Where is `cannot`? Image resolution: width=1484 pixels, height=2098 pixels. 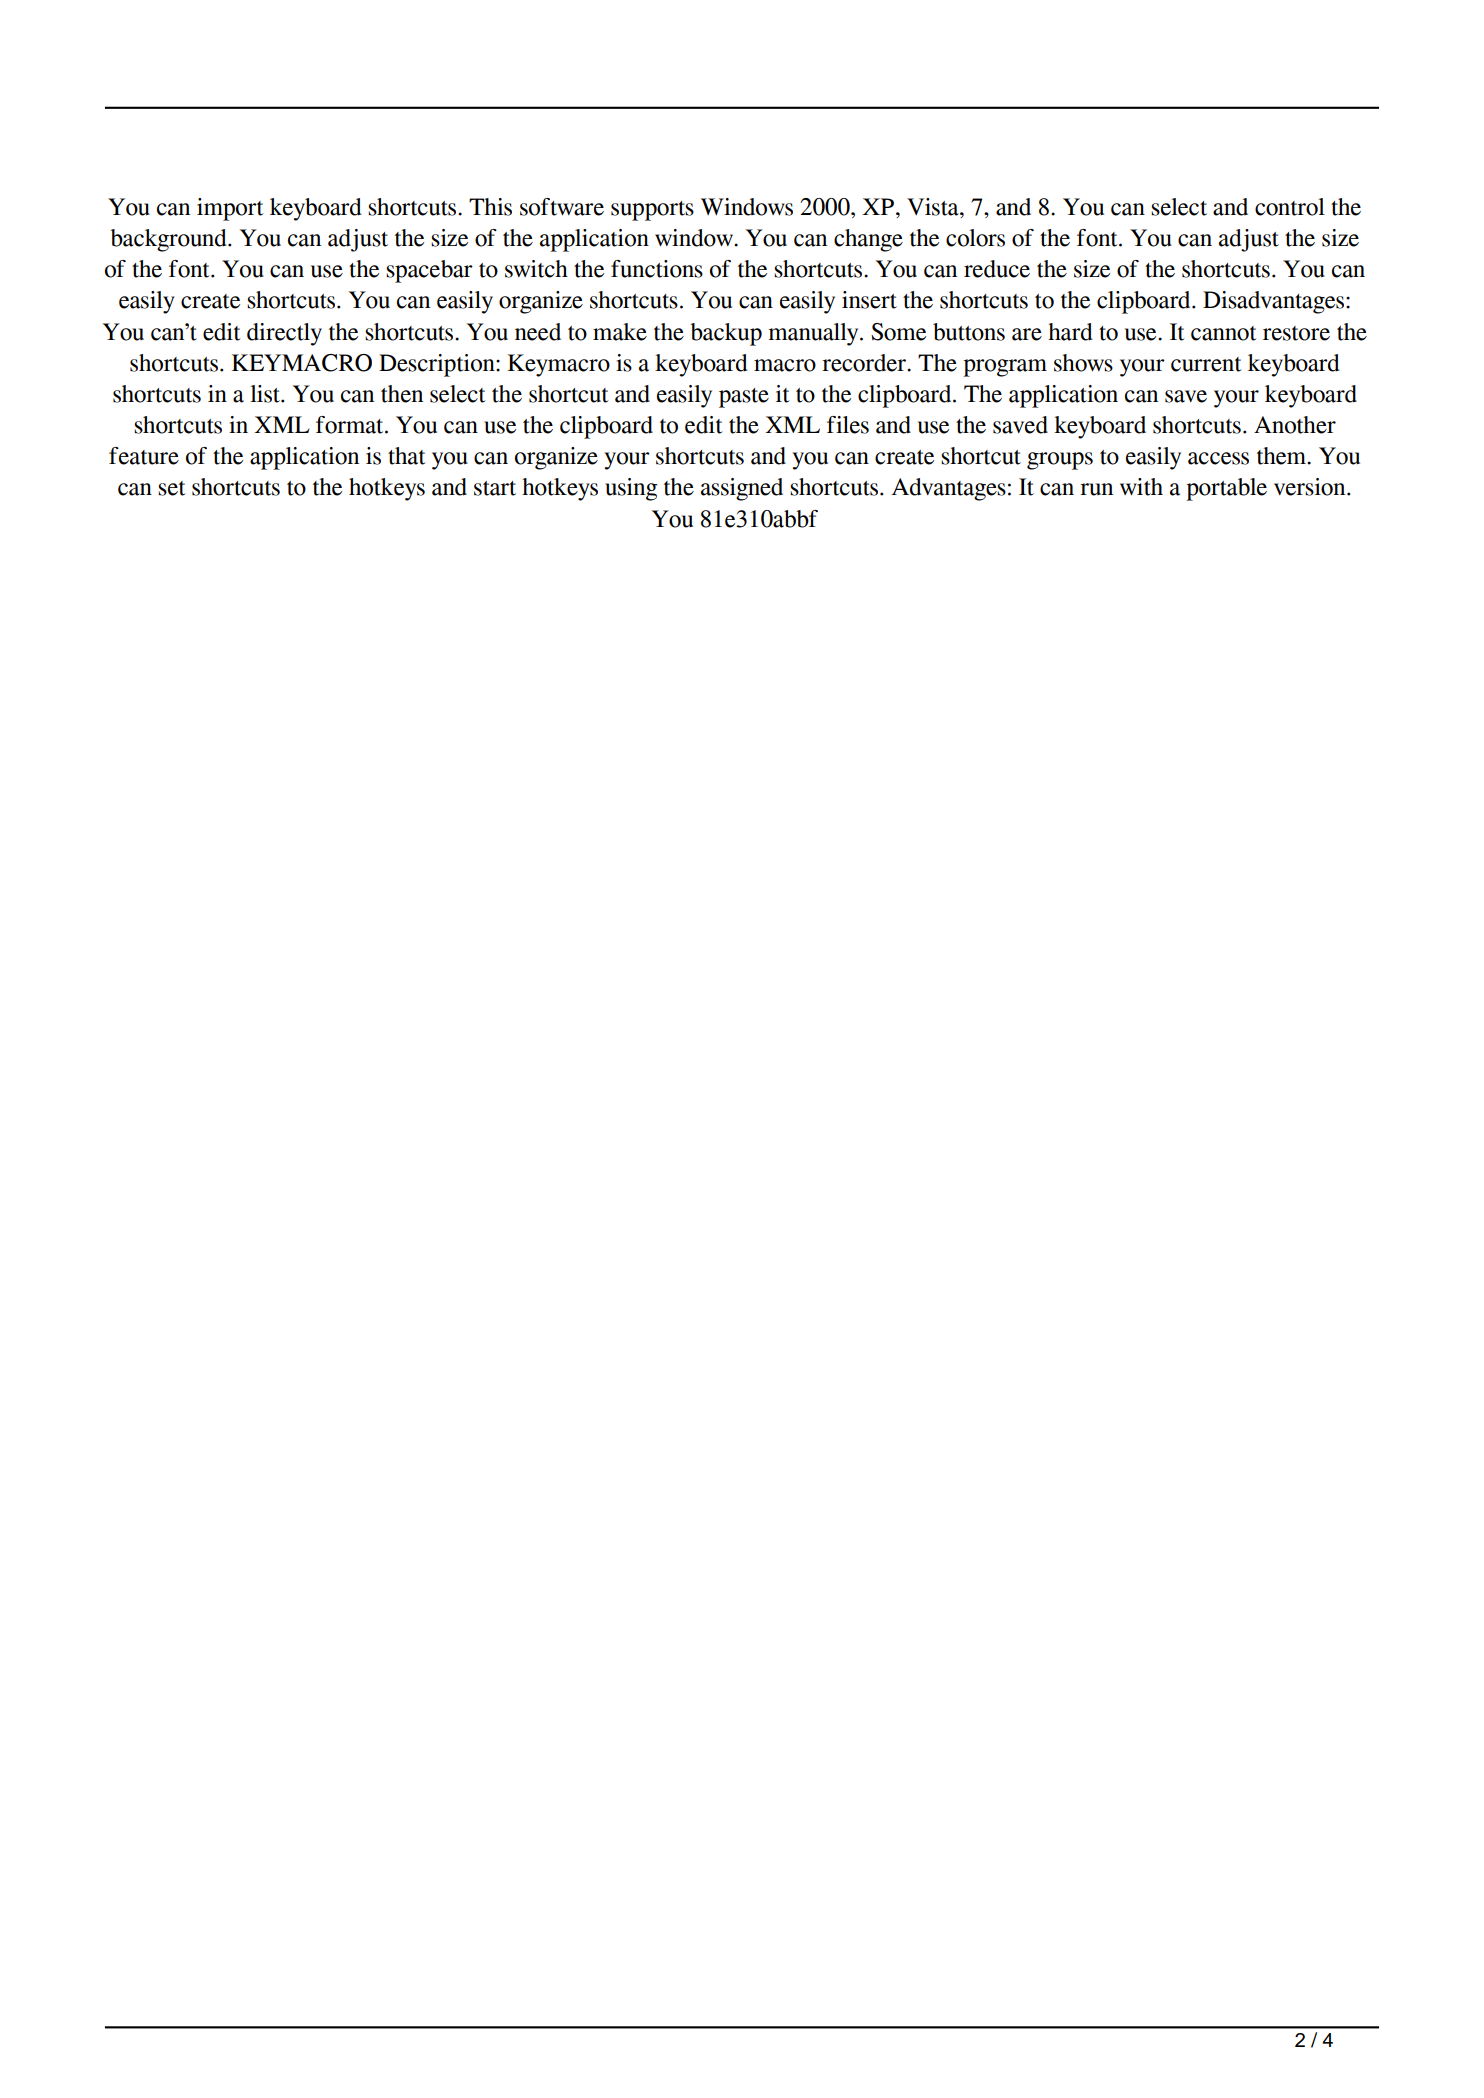
cannot is located at coordinates (1223, 333).
